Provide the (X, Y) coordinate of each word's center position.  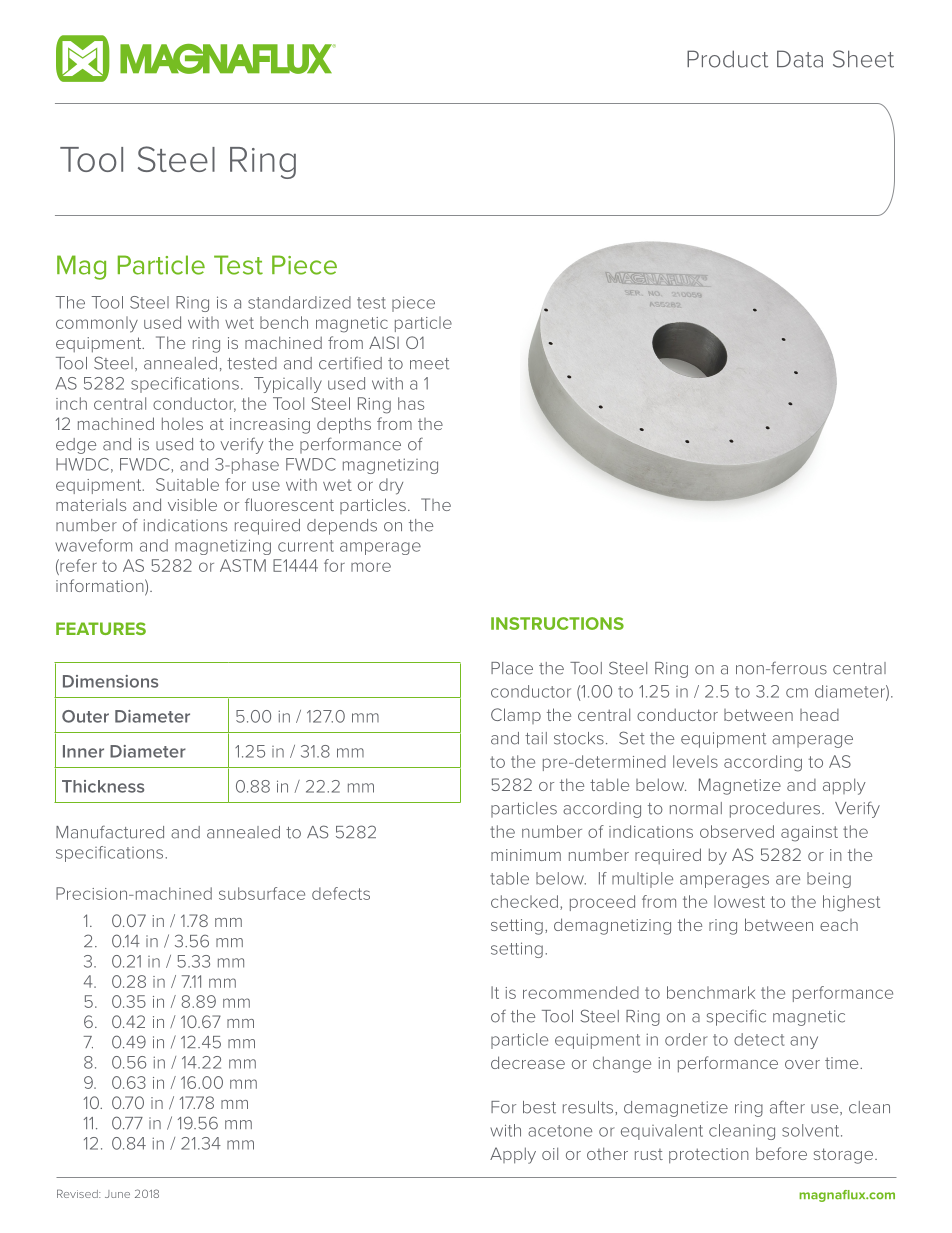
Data (800, 59)
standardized (299, 302)
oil (550, 1153)
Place (512, 668)
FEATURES (101, 628)
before (781, 1153)
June (117, 1194)
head (819, 715)
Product (727, 59)
